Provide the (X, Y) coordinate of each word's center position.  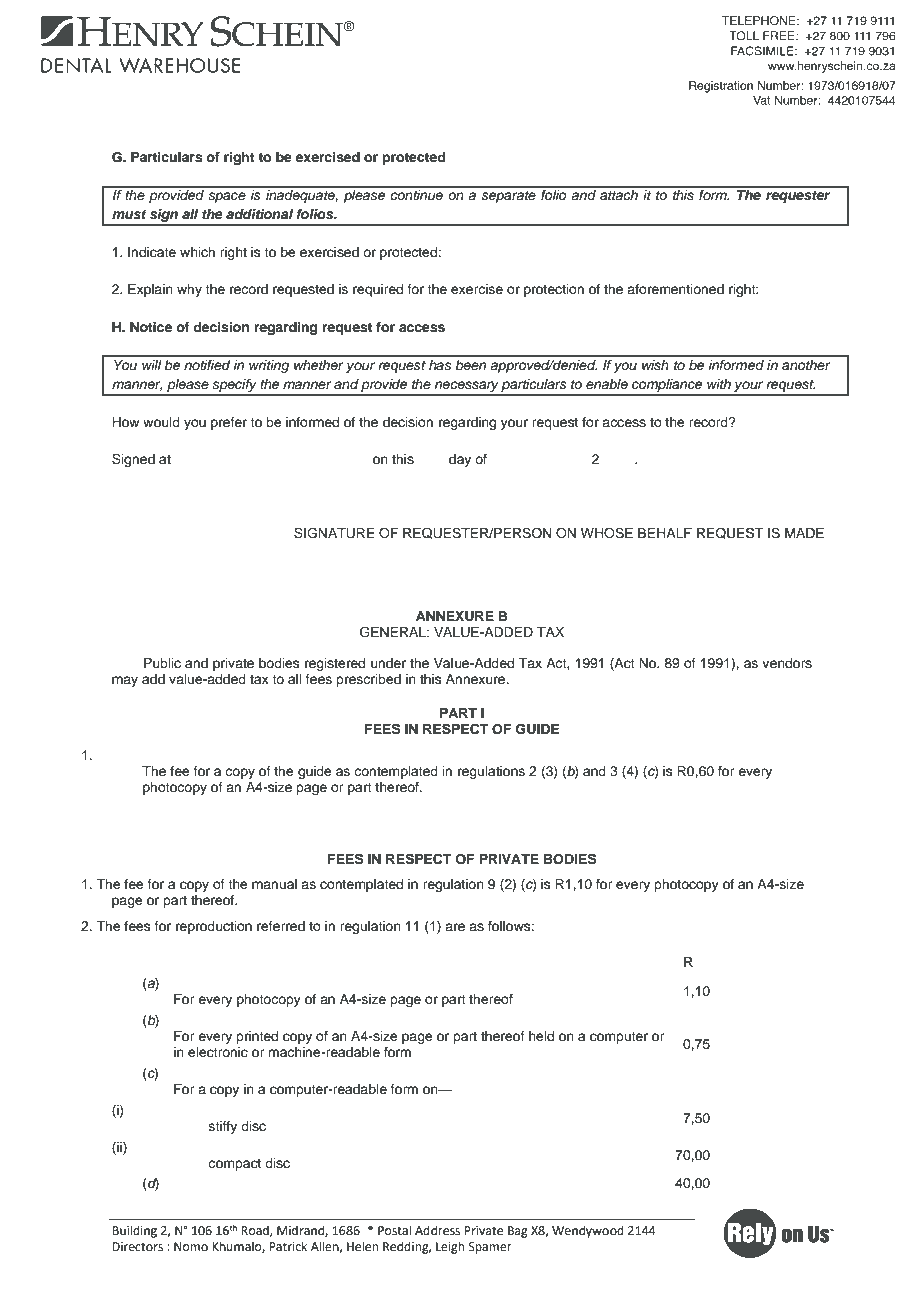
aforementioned (675, 289)
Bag (518, 1232)
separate (509, 197)
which (197, 252)
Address (437, 1230)
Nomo (191, 1247)
